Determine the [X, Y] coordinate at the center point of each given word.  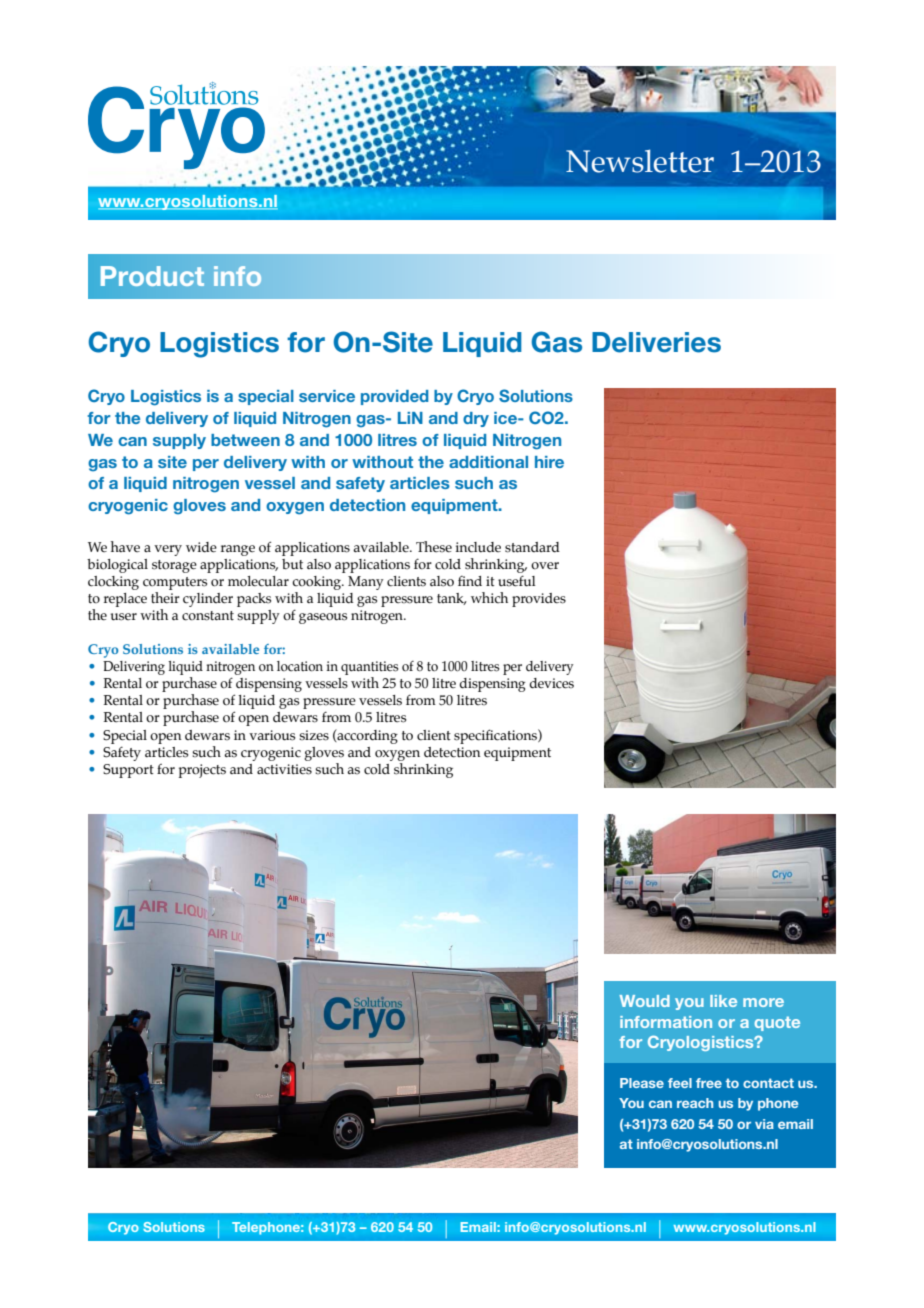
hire [549, 462]
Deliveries [656, 342]
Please [642, 1083]
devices [552, 683]
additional [488, 462]
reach [695, 1103]
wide [201, 547]
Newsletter [640, 161]
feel [680, 1083]
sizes [314, 735]
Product [152, 276]
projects [202, 771]
